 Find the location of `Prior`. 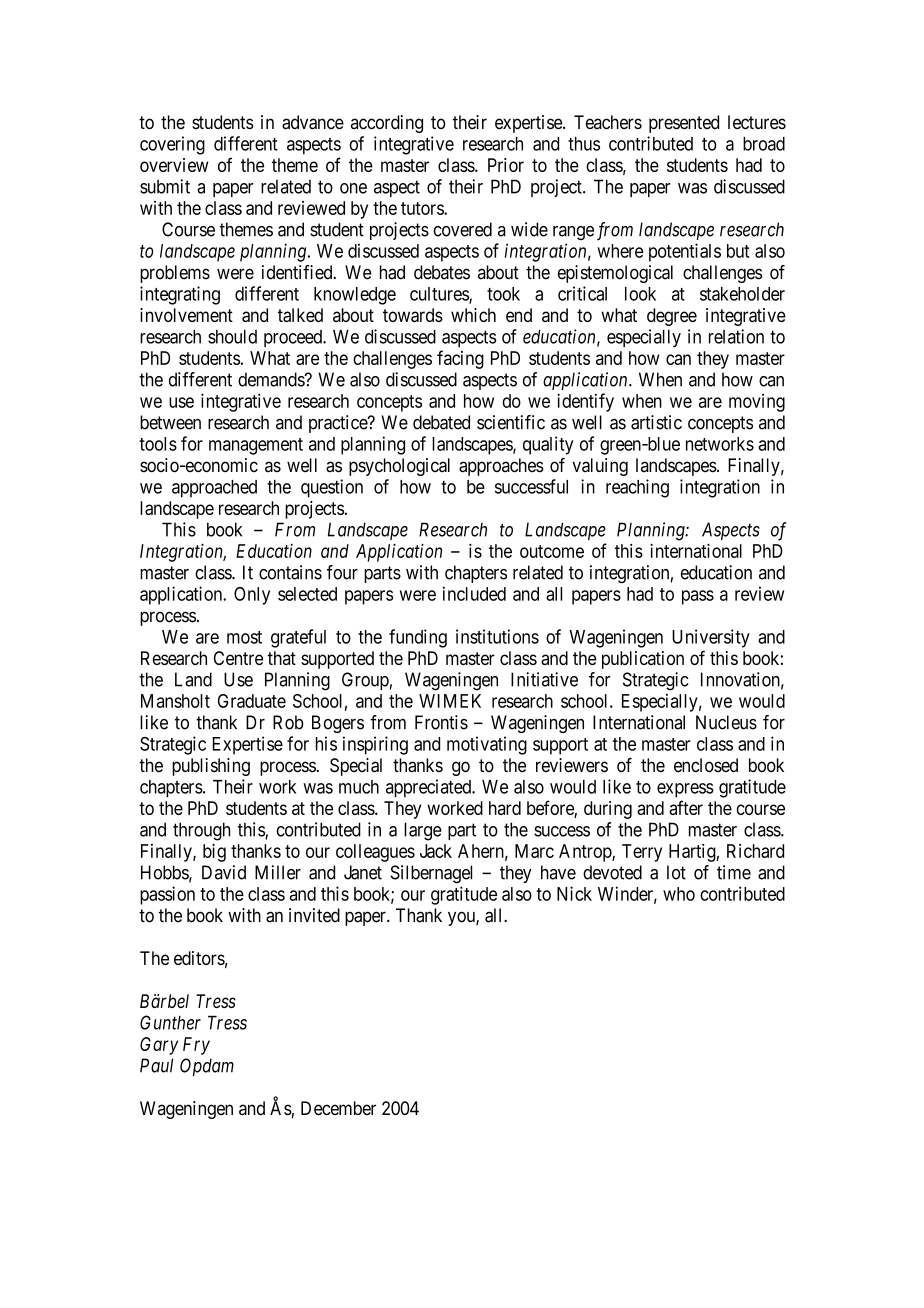

Prior is located at coordinates (506, 165).
